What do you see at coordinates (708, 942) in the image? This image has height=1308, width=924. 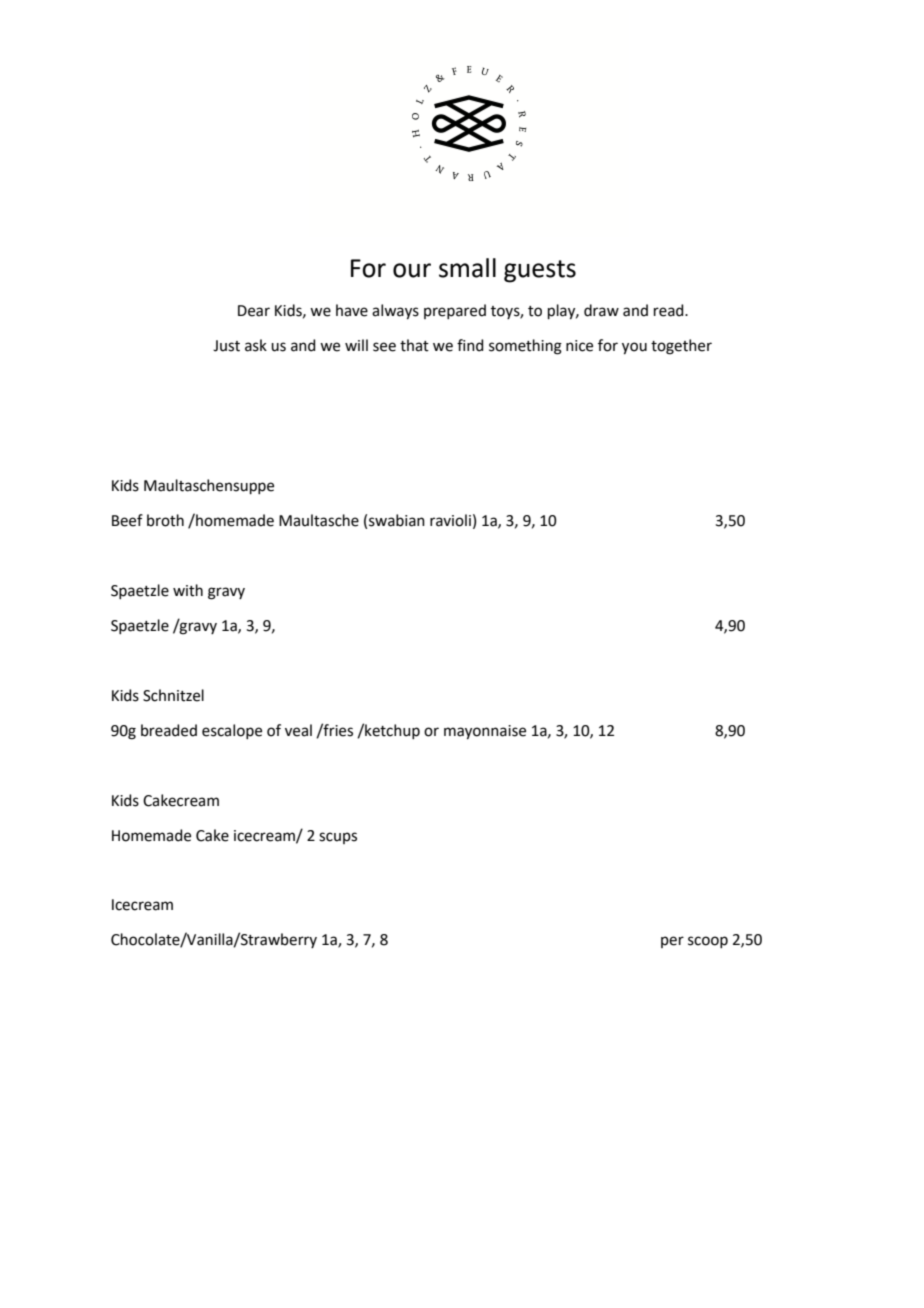 I see `scoop` at bounding box center [708, 942].
